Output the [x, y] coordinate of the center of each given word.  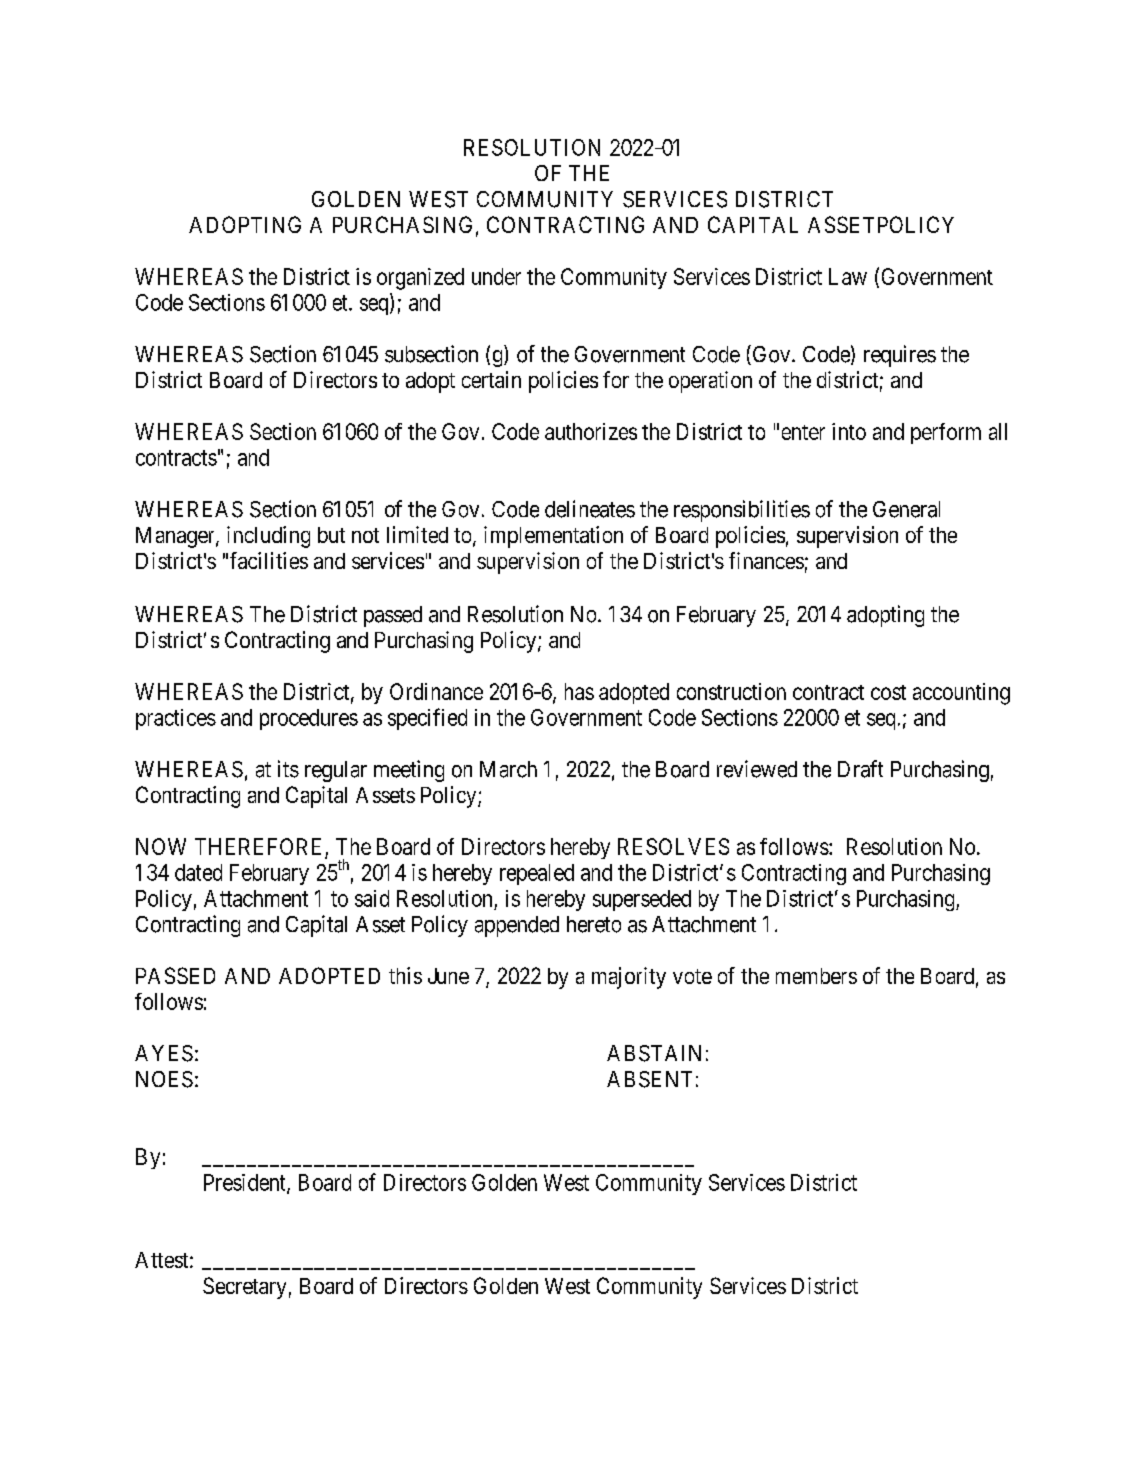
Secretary [244, 1288]
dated [198, 872]
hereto [594, 924]
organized [420, 279]
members [816, 976]
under [496, 276]
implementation [553, 537]
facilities [269, 560]
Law [848, 276]
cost [888, 692]
